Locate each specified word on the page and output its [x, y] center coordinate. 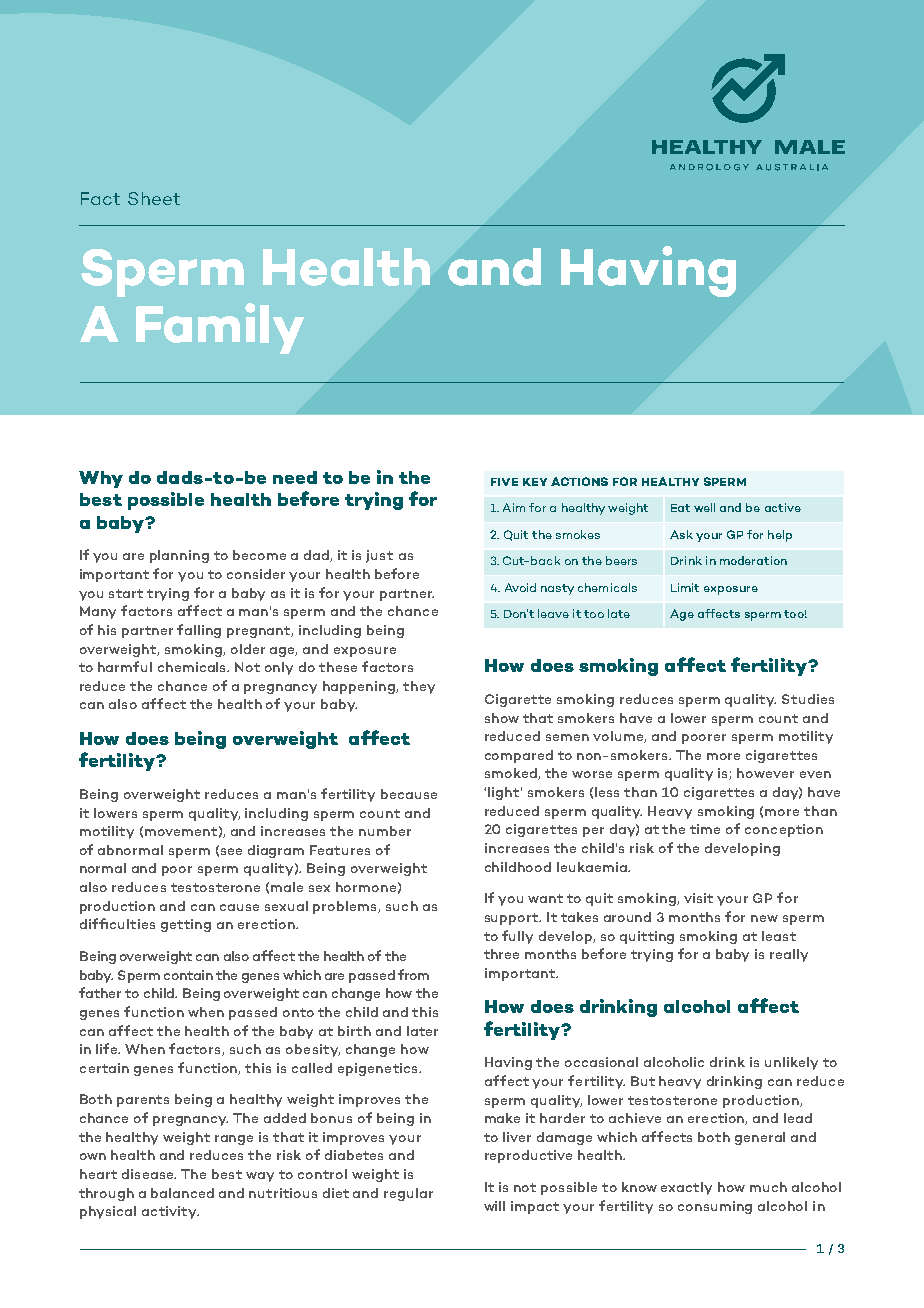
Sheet [154, 198]
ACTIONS [579, 481]
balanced [182, 1193]
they [419, 687]
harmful [125, 666]
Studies [808, 699]
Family [220, 328]
